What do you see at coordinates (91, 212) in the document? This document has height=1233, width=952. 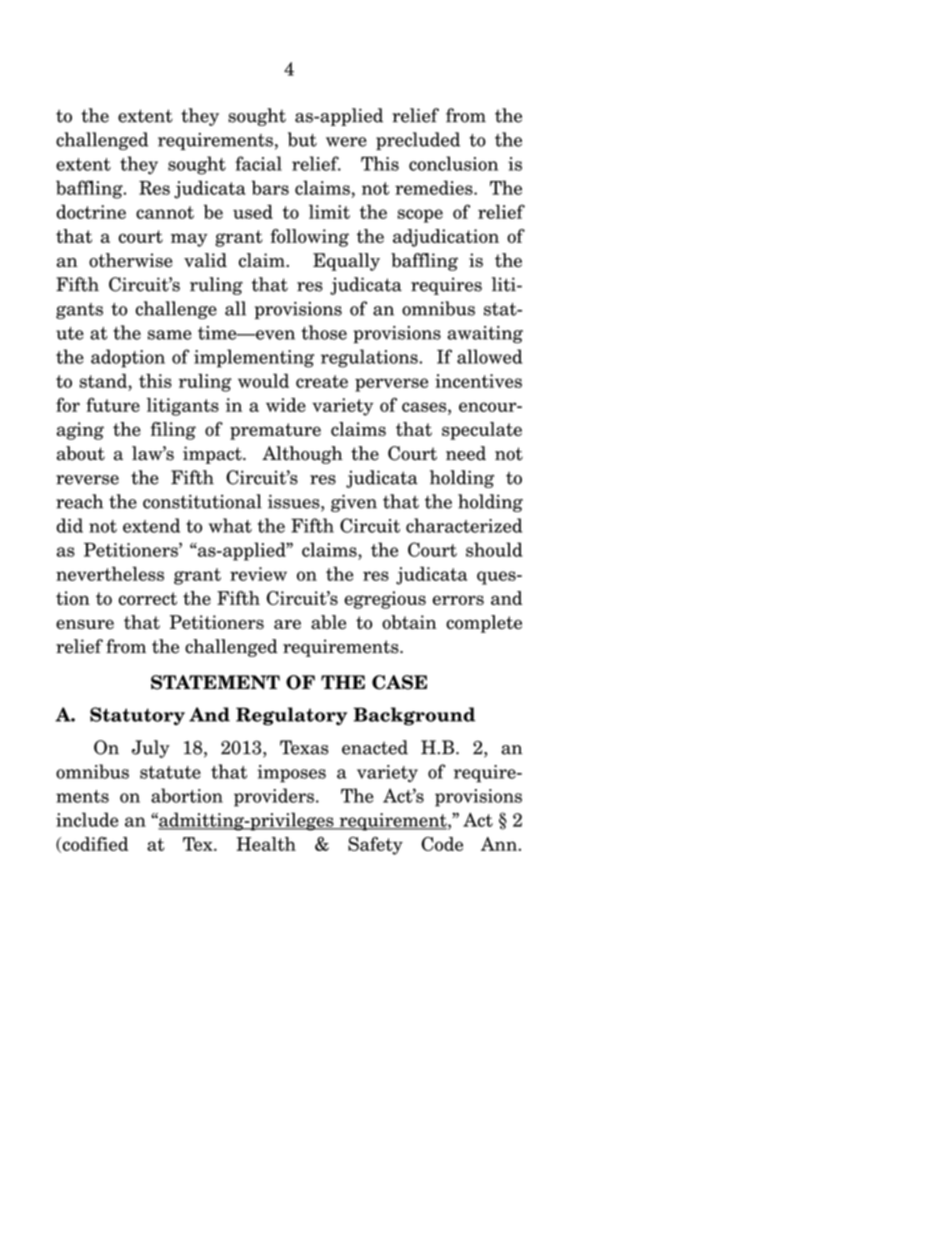 I see `doctrine` at bounding box center [91, 212].
